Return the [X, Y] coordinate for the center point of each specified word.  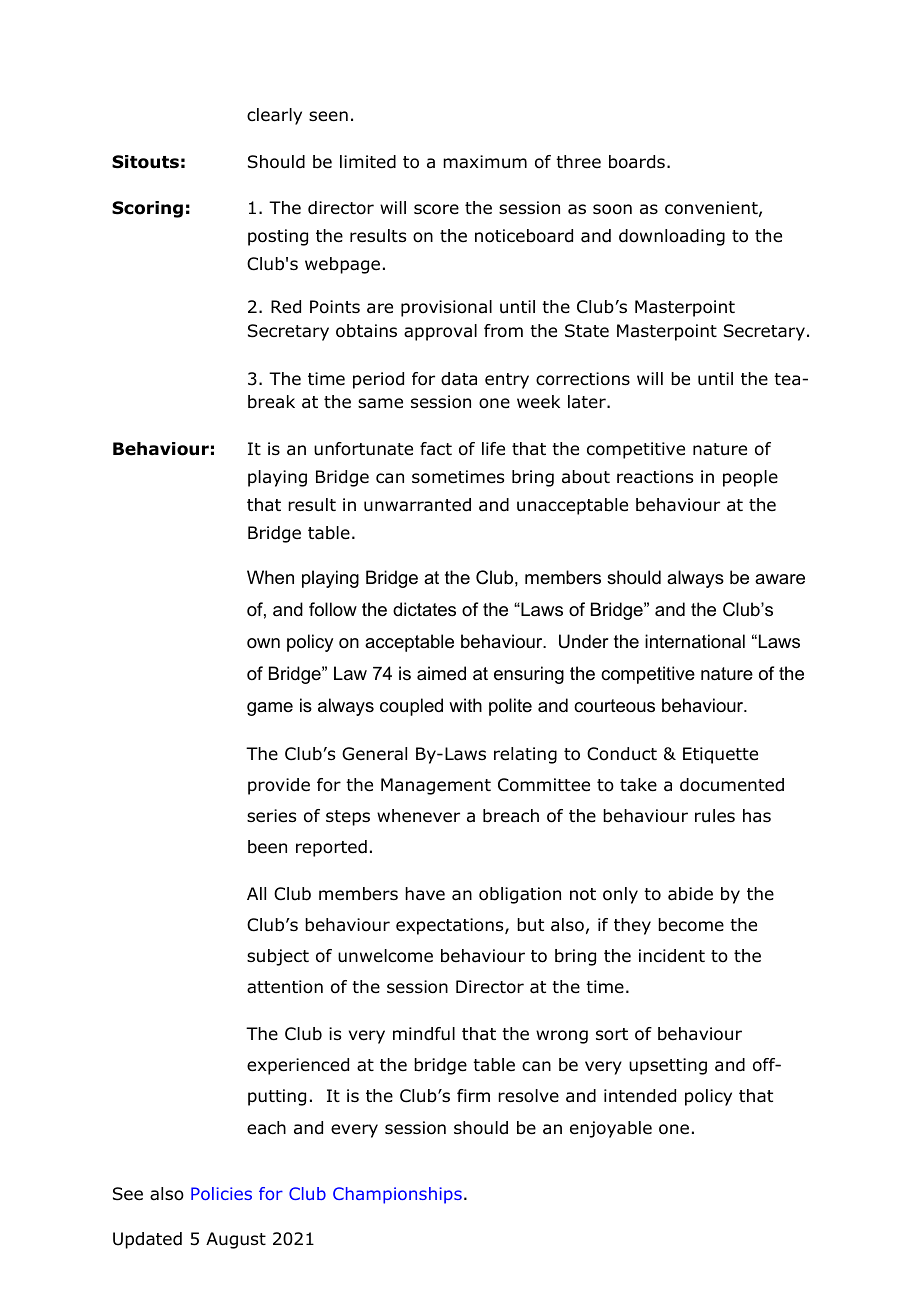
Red [286, 307]
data [459, 379]
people [750, 478]
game [270, 709]
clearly [274, 116]
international [695, 641]
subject [278, 957]
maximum [485, 162]
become [691, 925]
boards [637, 162]
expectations [451, 926]
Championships [397, 1195]
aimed [441, 673]
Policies [221, 1193]
